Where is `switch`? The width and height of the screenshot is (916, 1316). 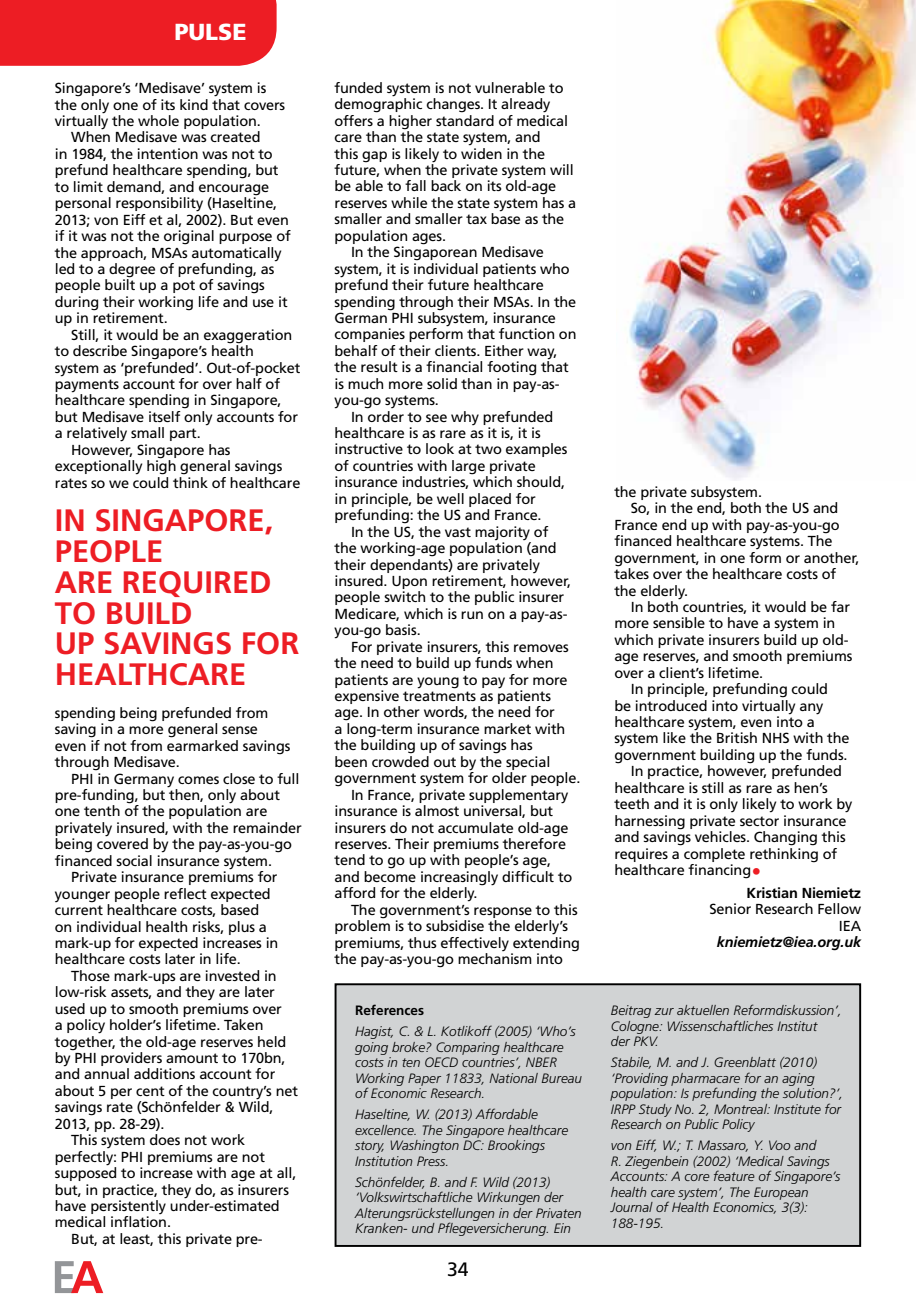 switch is located at coordinates (404, 596).
